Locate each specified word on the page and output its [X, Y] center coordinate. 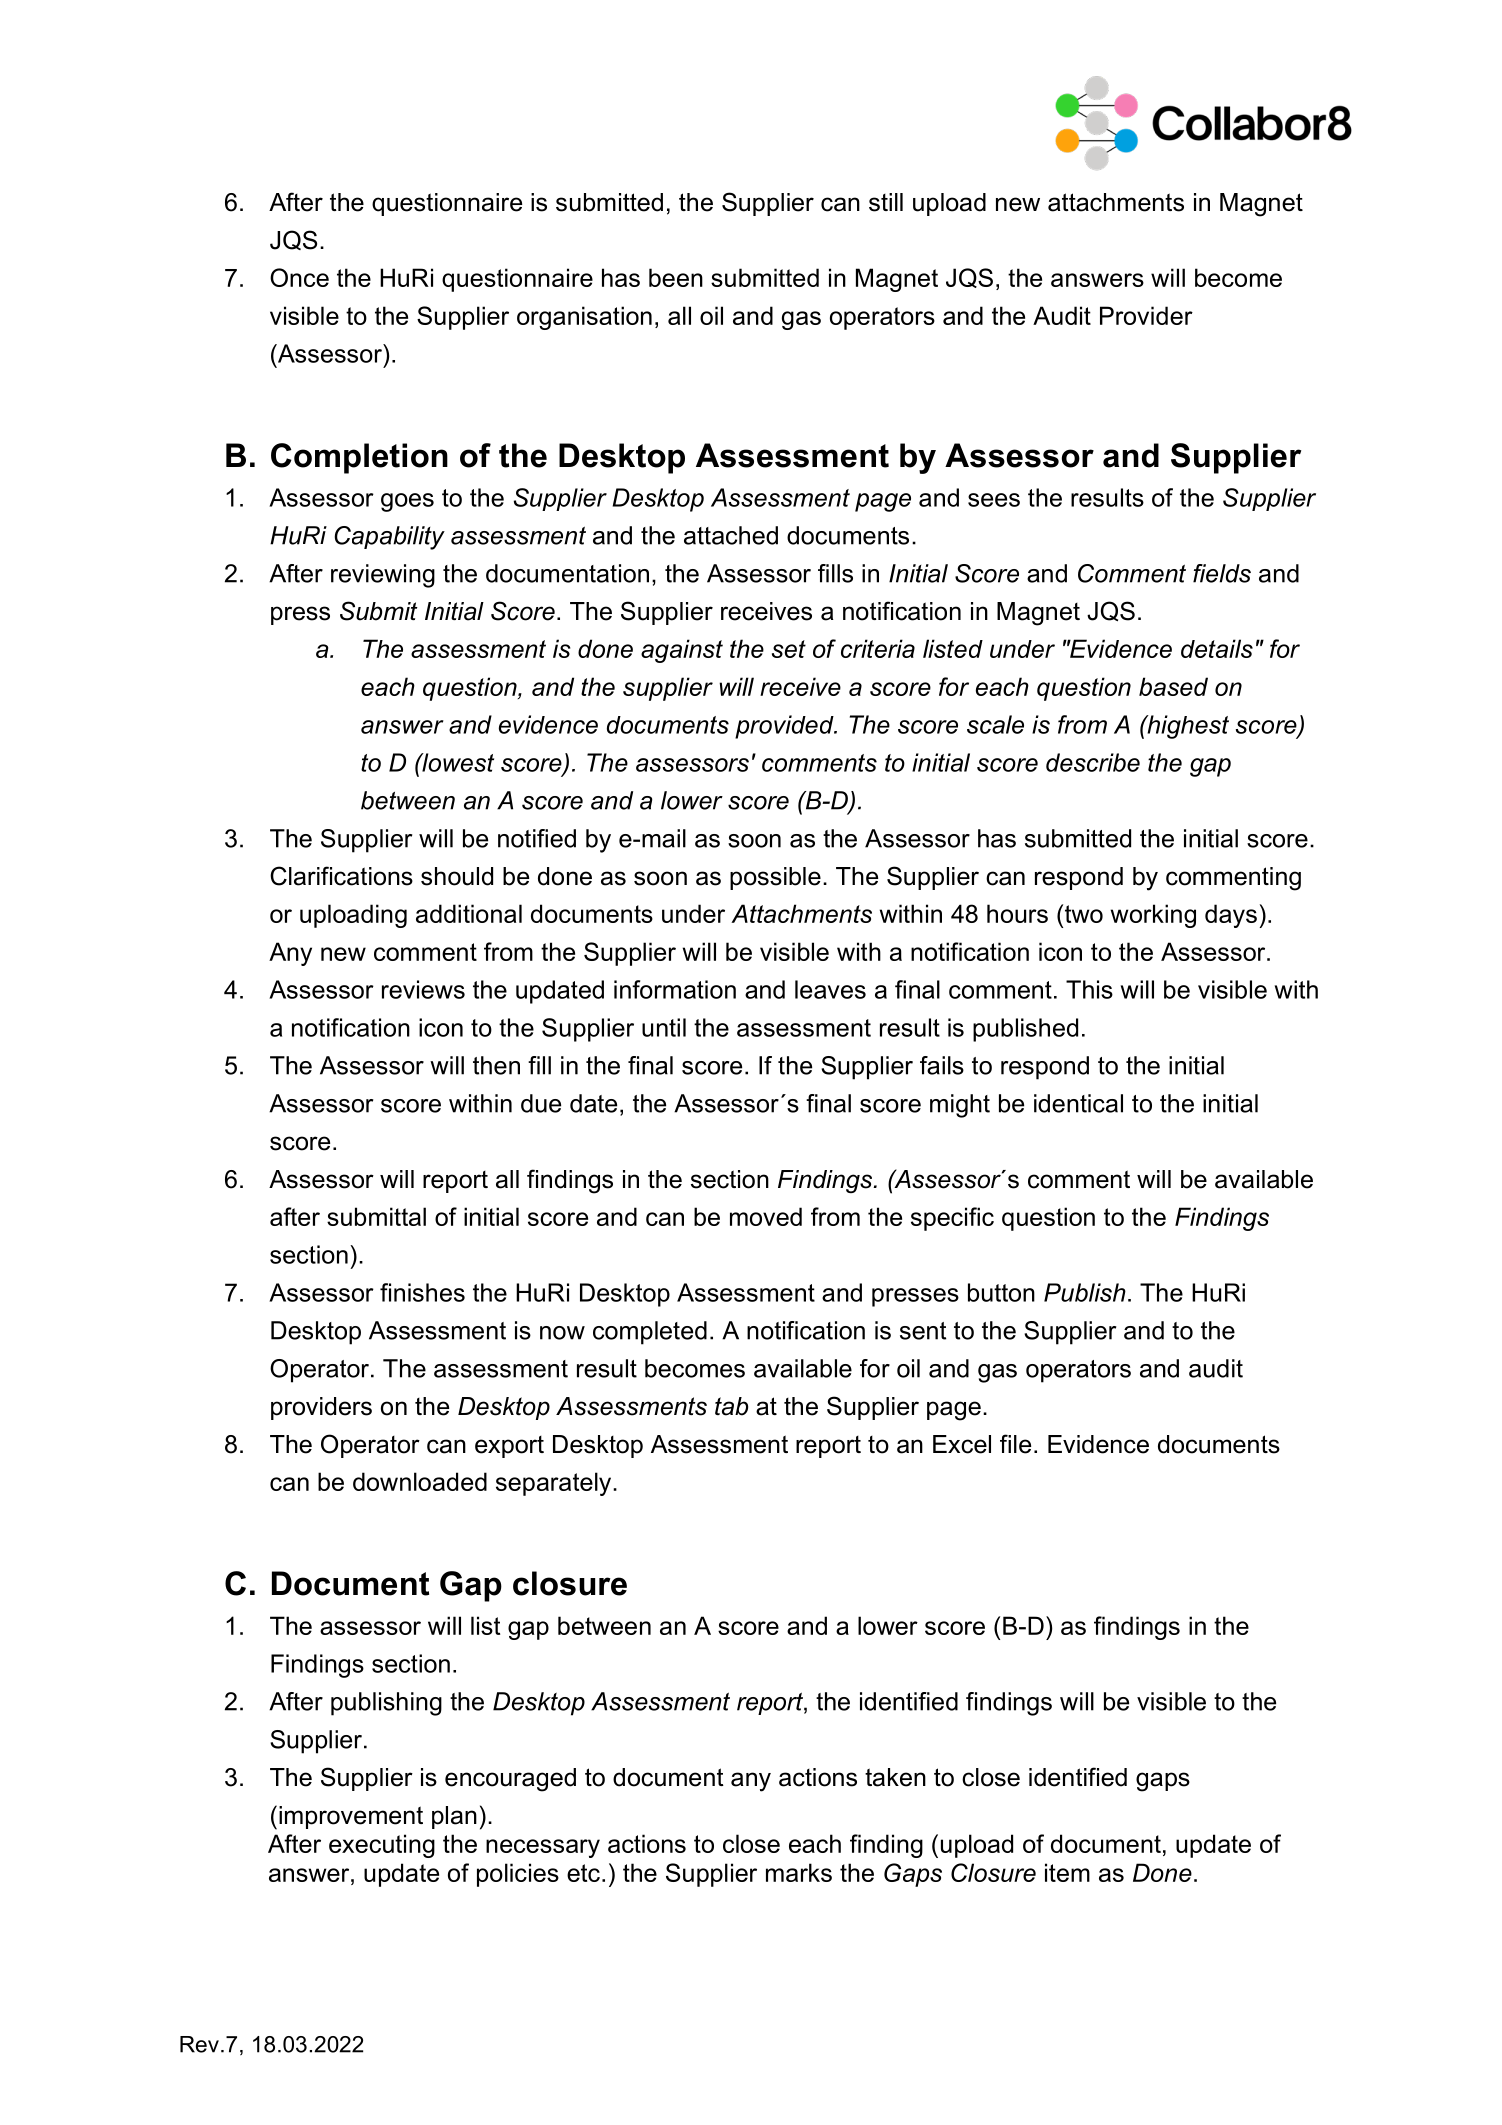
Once [299, 277]
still [886, 202]
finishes [422, 1292]
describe [1093, 762]
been [676, 277]
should [457, 876]
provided [785, 727]
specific [952, 1219]
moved [766, 1216]
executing [382, 1846]
